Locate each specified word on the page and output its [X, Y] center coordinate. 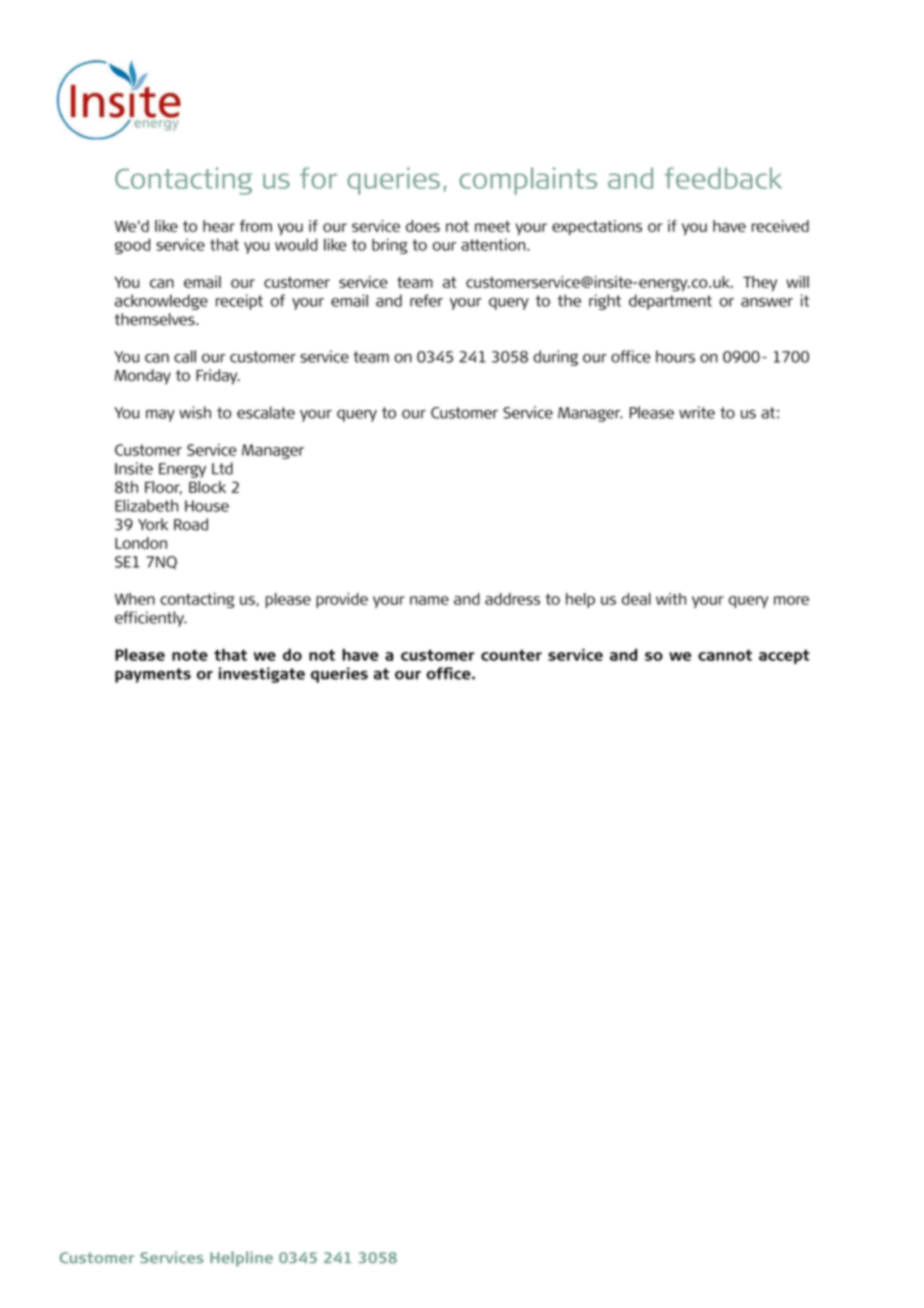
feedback [723, 178]
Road [191, 524]
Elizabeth [146, 505]
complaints [528, 181]
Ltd [222, 468]
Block [207, 487]
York [153, 524]
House [207, 506]
